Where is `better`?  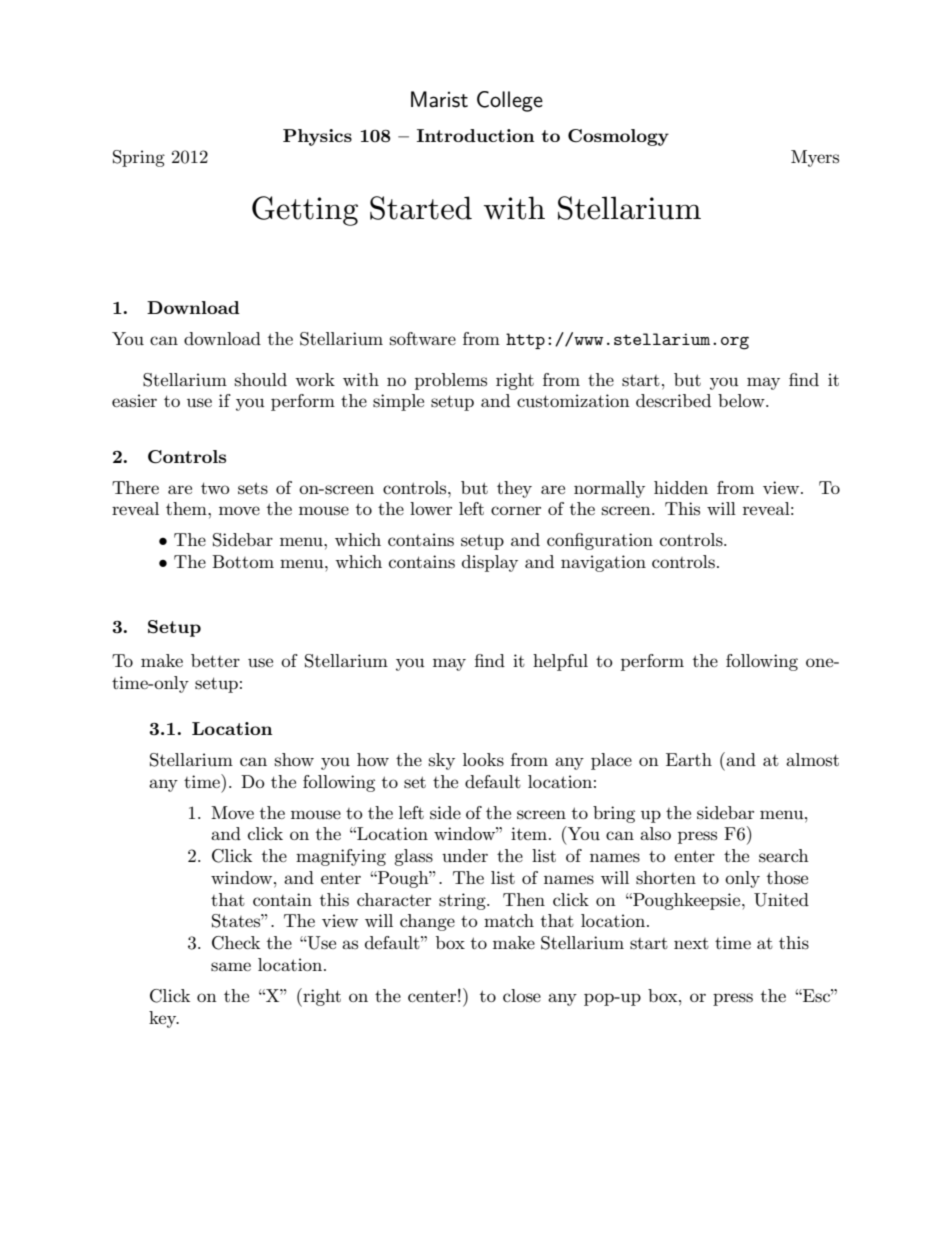 better is located at coordinates (215, 660).
